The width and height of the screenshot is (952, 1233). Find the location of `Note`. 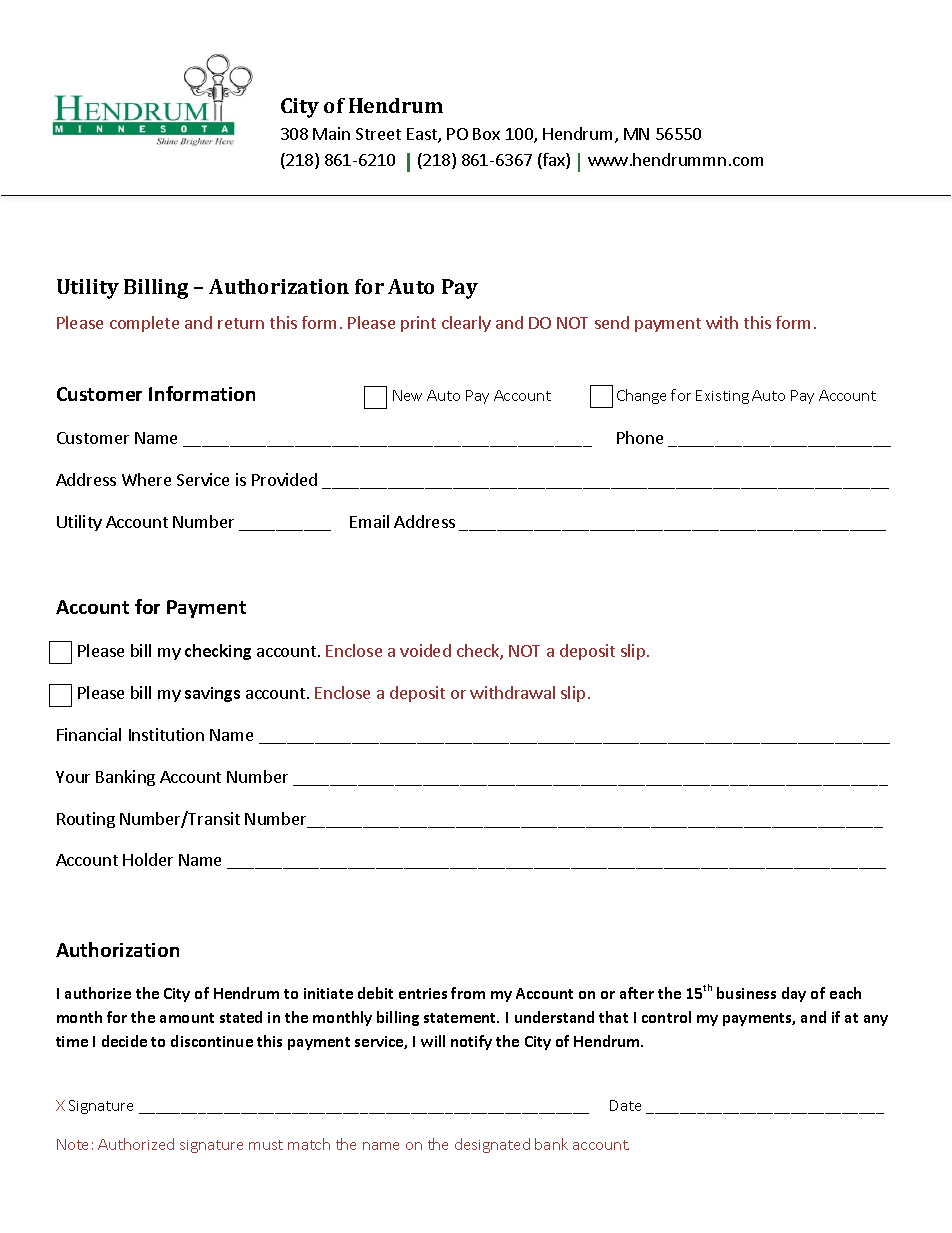

Note is located at coordinates (72, 1144).
